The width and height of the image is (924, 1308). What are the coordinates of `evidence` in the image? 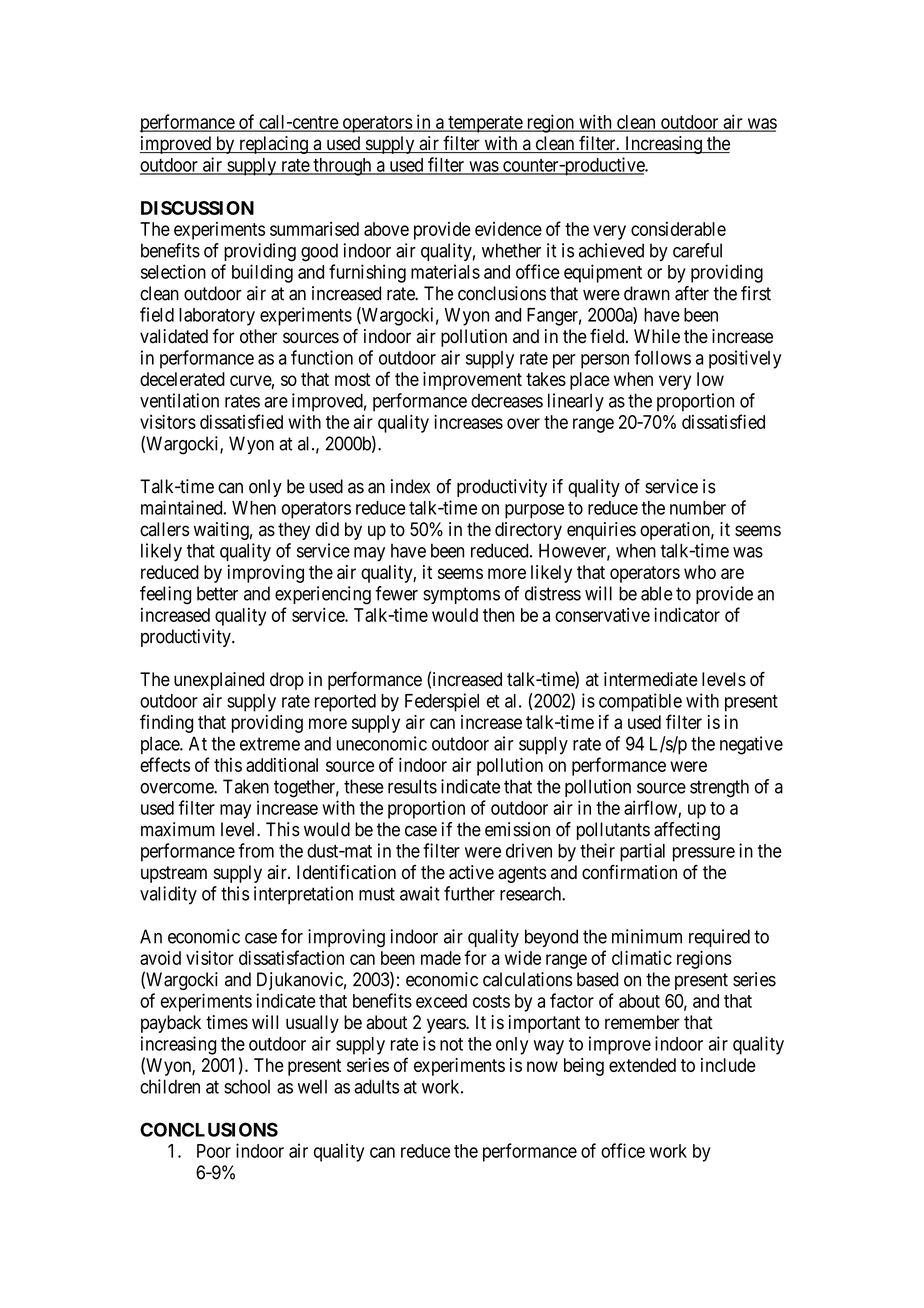 It's located at (508, 229).
